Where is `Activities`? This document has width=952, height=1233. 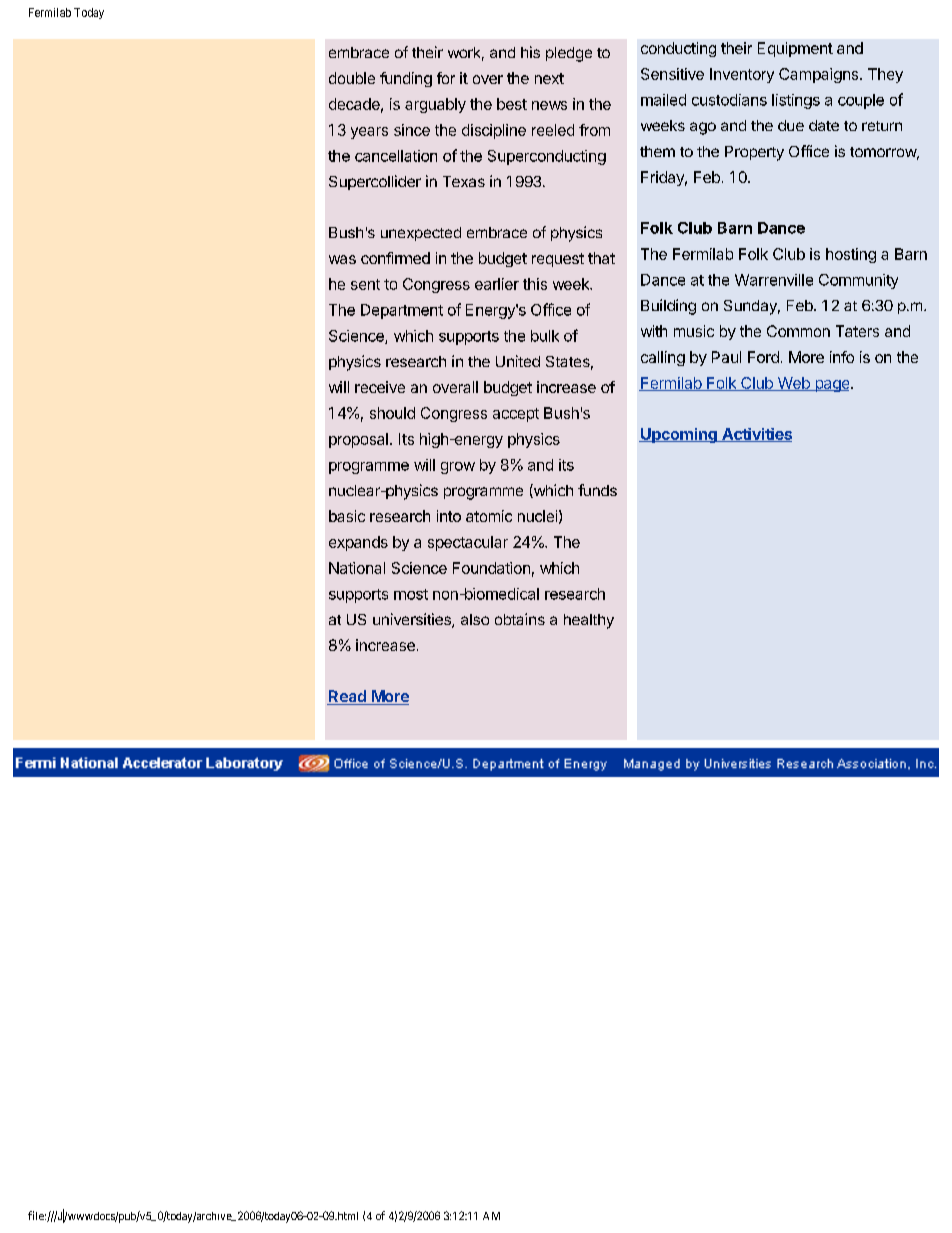 Activities is located at coordinates (756, 435).
